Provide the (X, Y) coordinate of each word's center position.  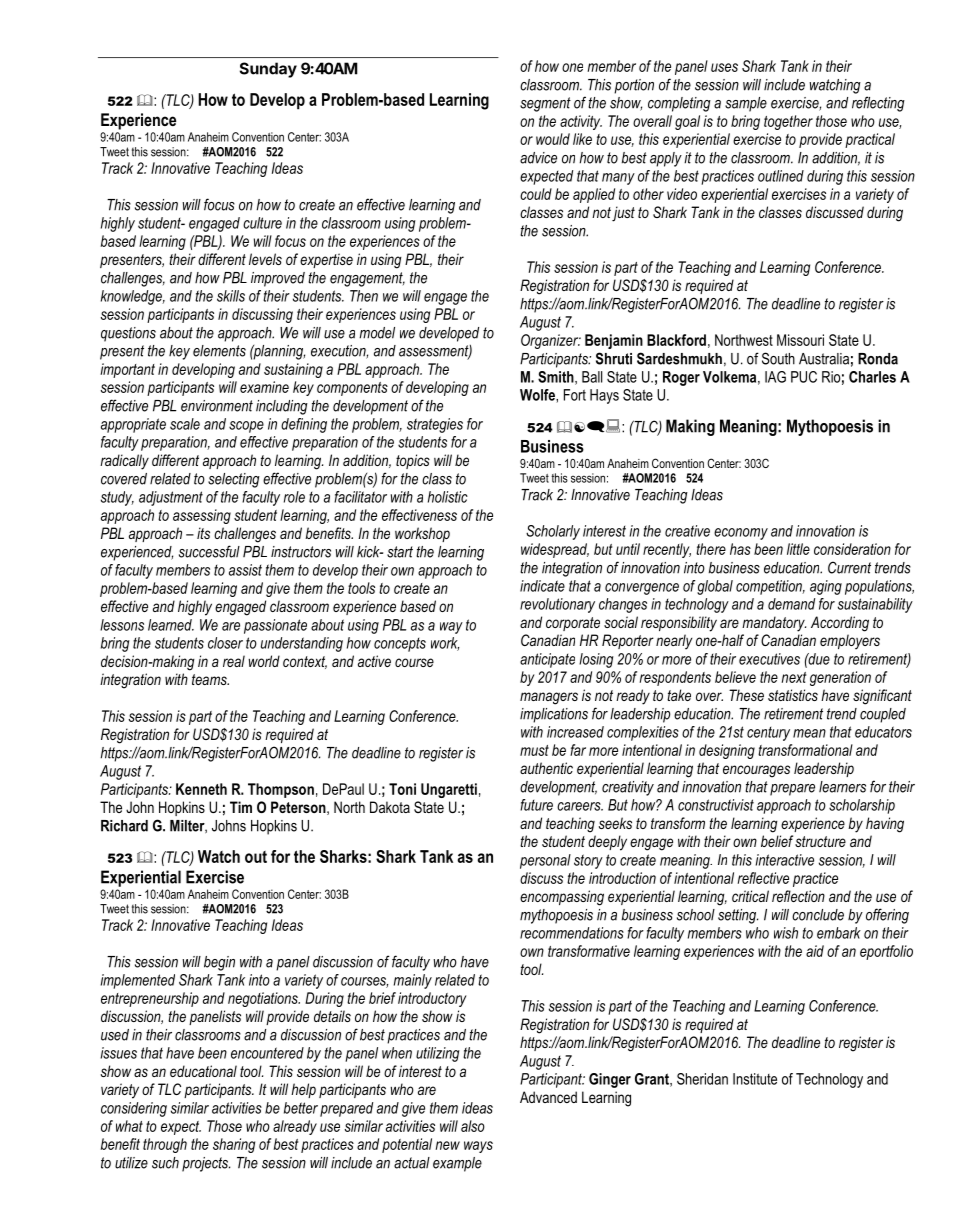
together (788, 122)
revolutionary (557, 605)
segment (545, 104)
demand (791, 604)
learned (171, 625)
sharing (234, 1145)
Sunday (268, 70)
